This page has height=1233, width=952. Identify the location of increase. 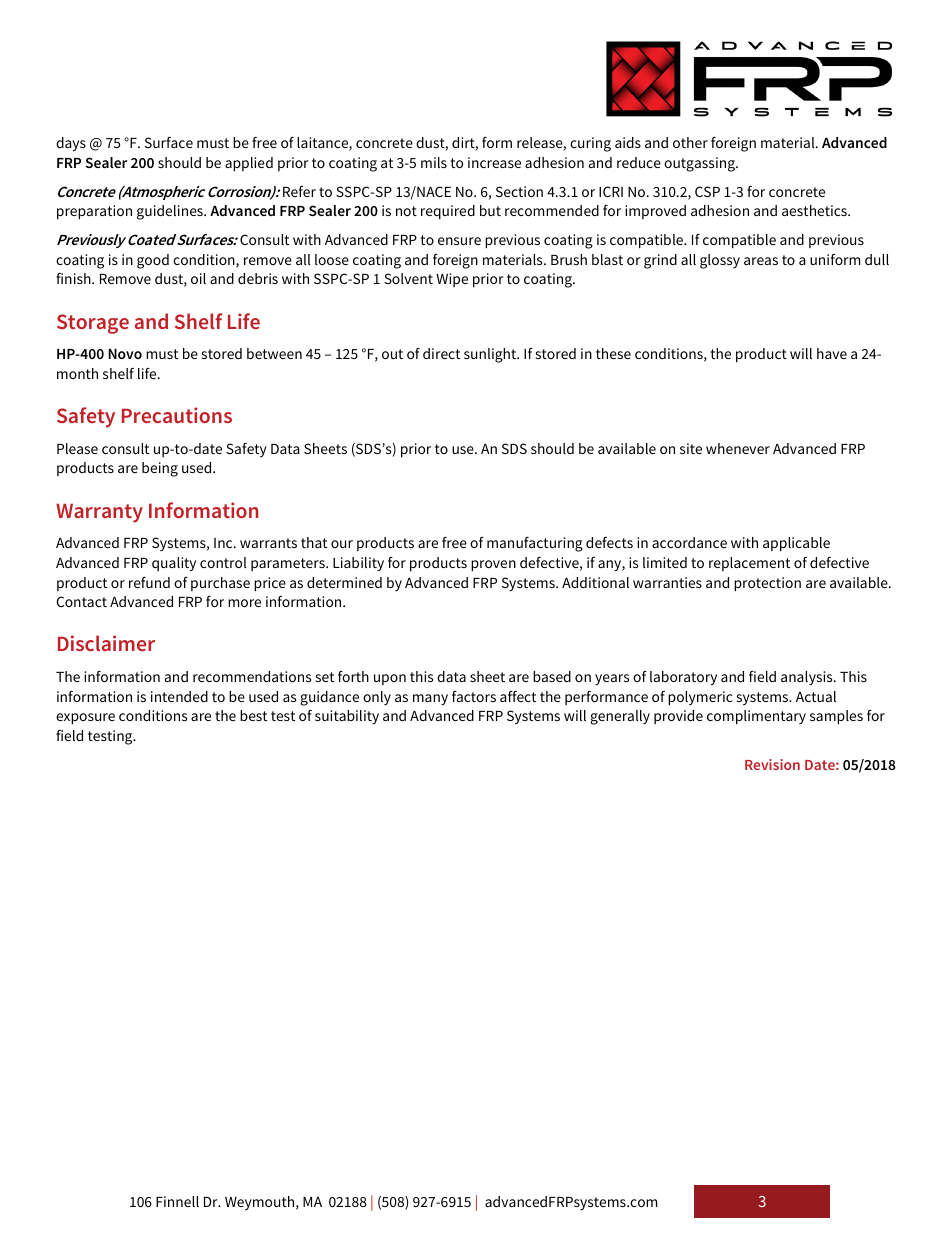
(494, 162).
